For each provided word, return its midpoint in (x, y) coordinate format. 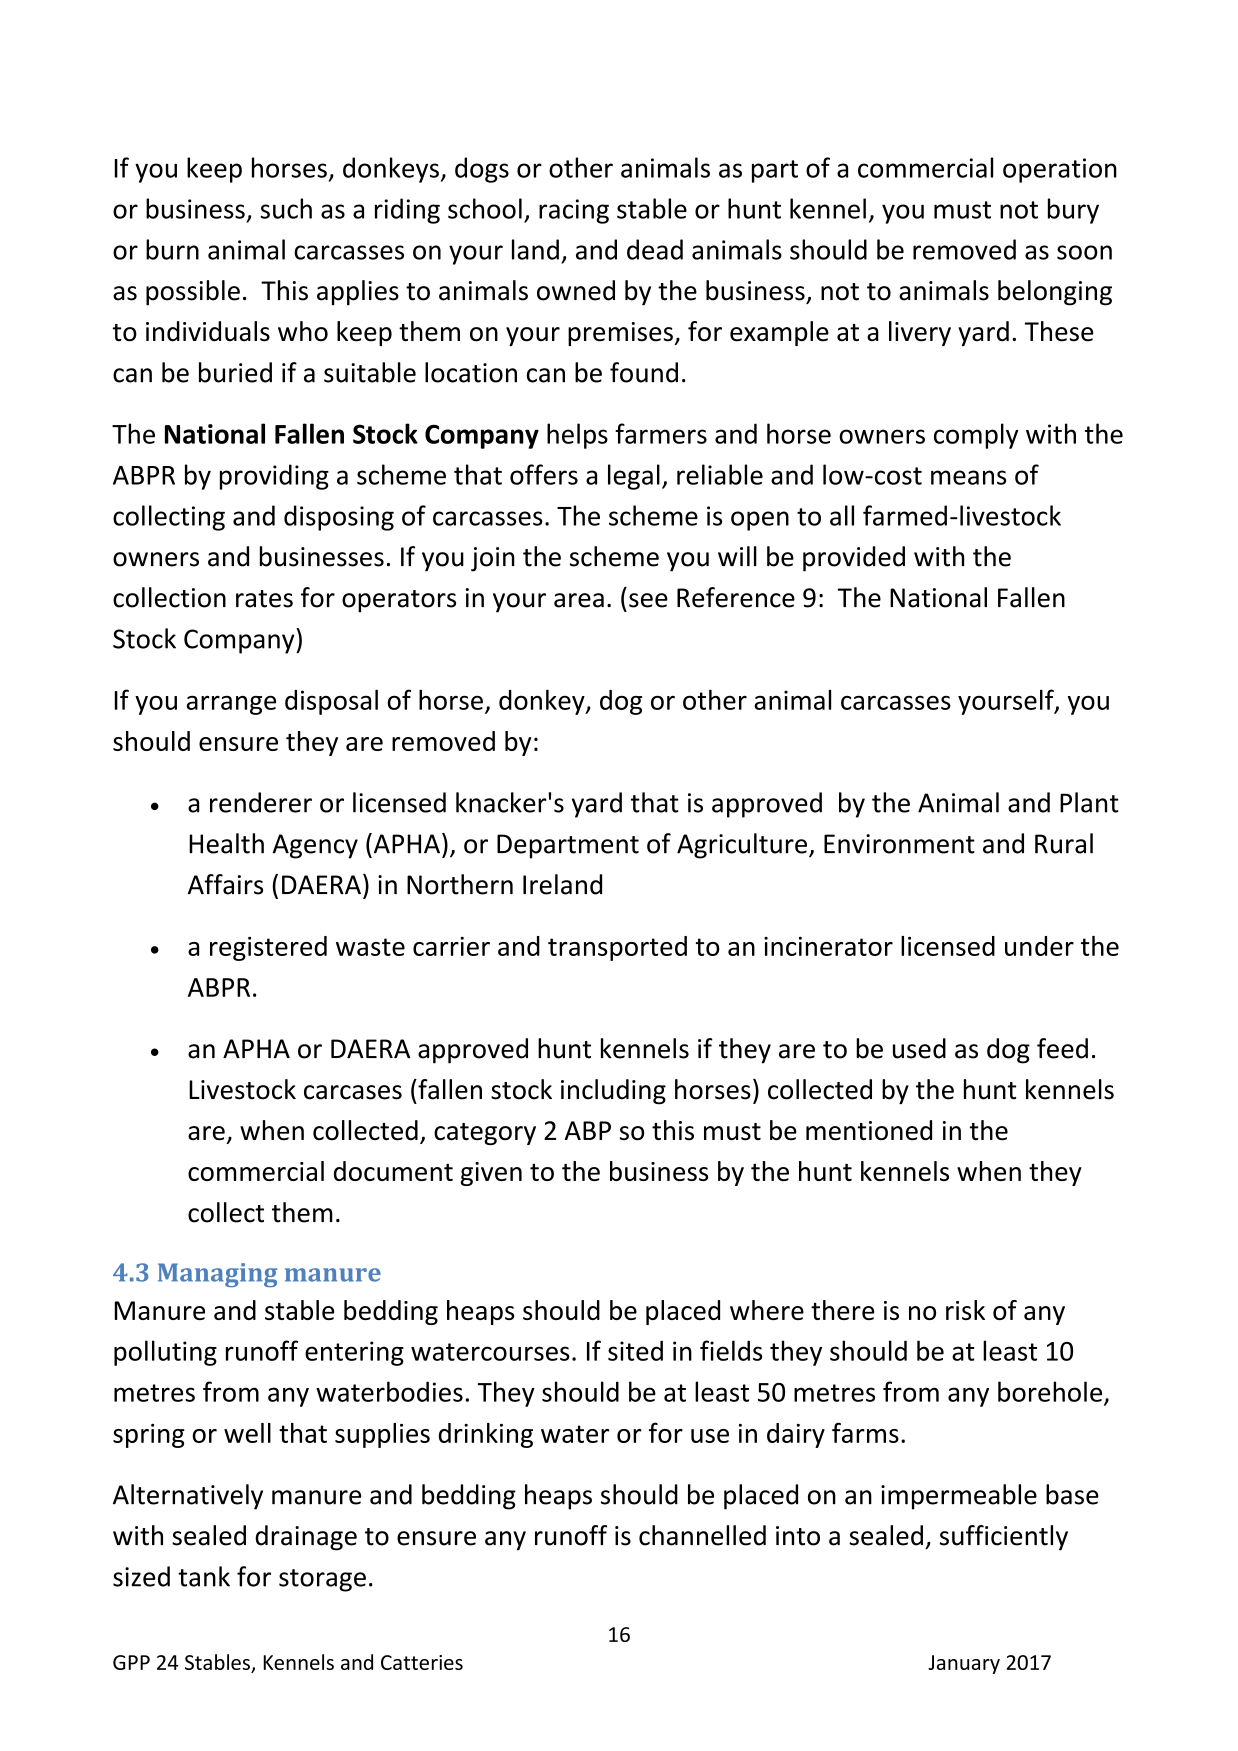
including (613, 1092)
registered (268, 948)
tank (204, 1576)
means (968, 477)
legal (634, 477)
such (286, 208)
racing (574, 211)
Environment (899, 844)
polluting (165, 1353)
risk (965, 1310)
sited (635, 1350)
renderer (261, 802)
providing (274, 477)
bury (1073, 211)
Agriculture (742, 846)
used (919, 1048)
